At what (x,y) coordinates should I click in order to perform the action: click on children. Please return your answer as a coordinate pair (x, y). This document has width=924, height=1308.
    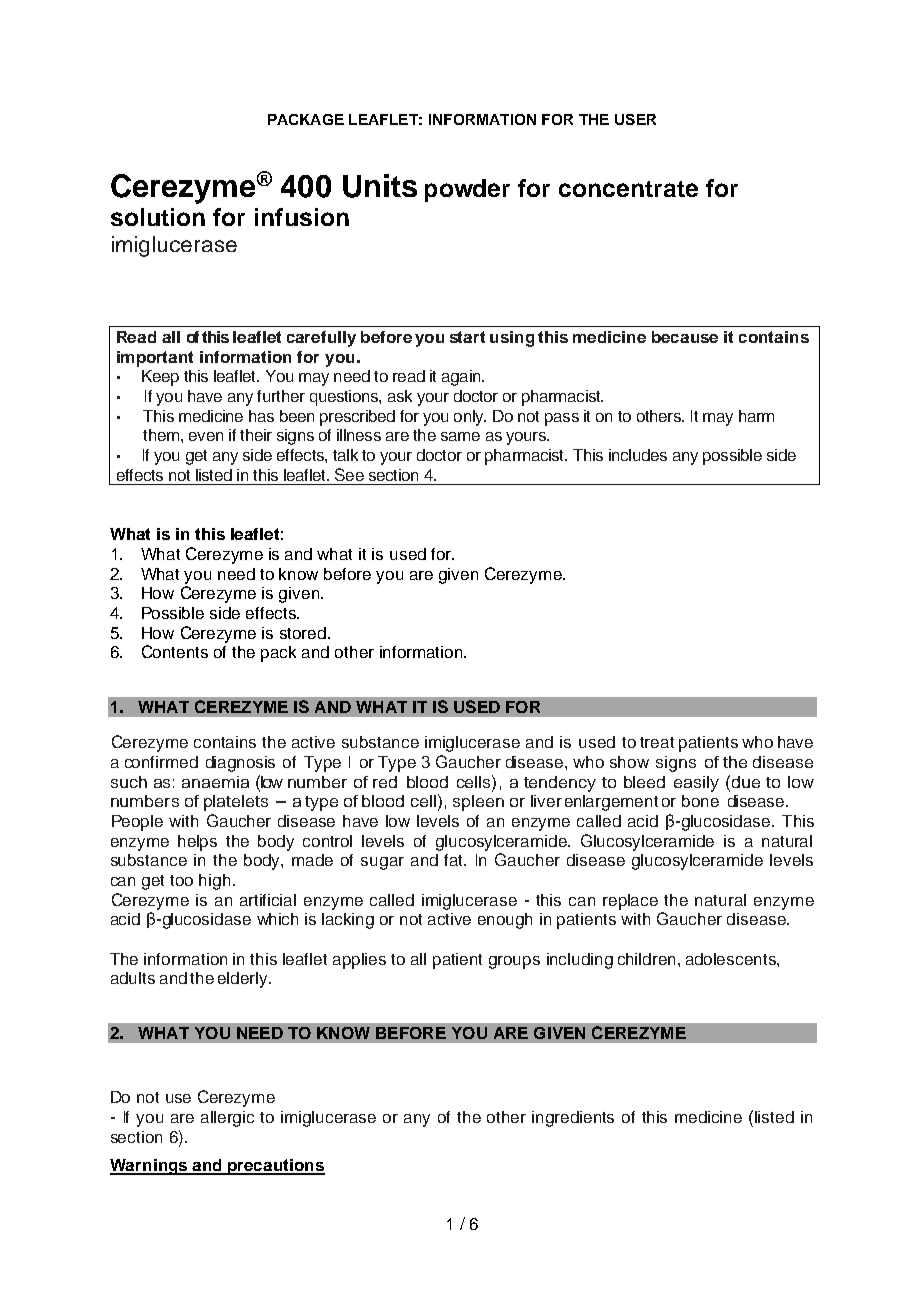
    Looking at the image, I should click on (646, 959).
